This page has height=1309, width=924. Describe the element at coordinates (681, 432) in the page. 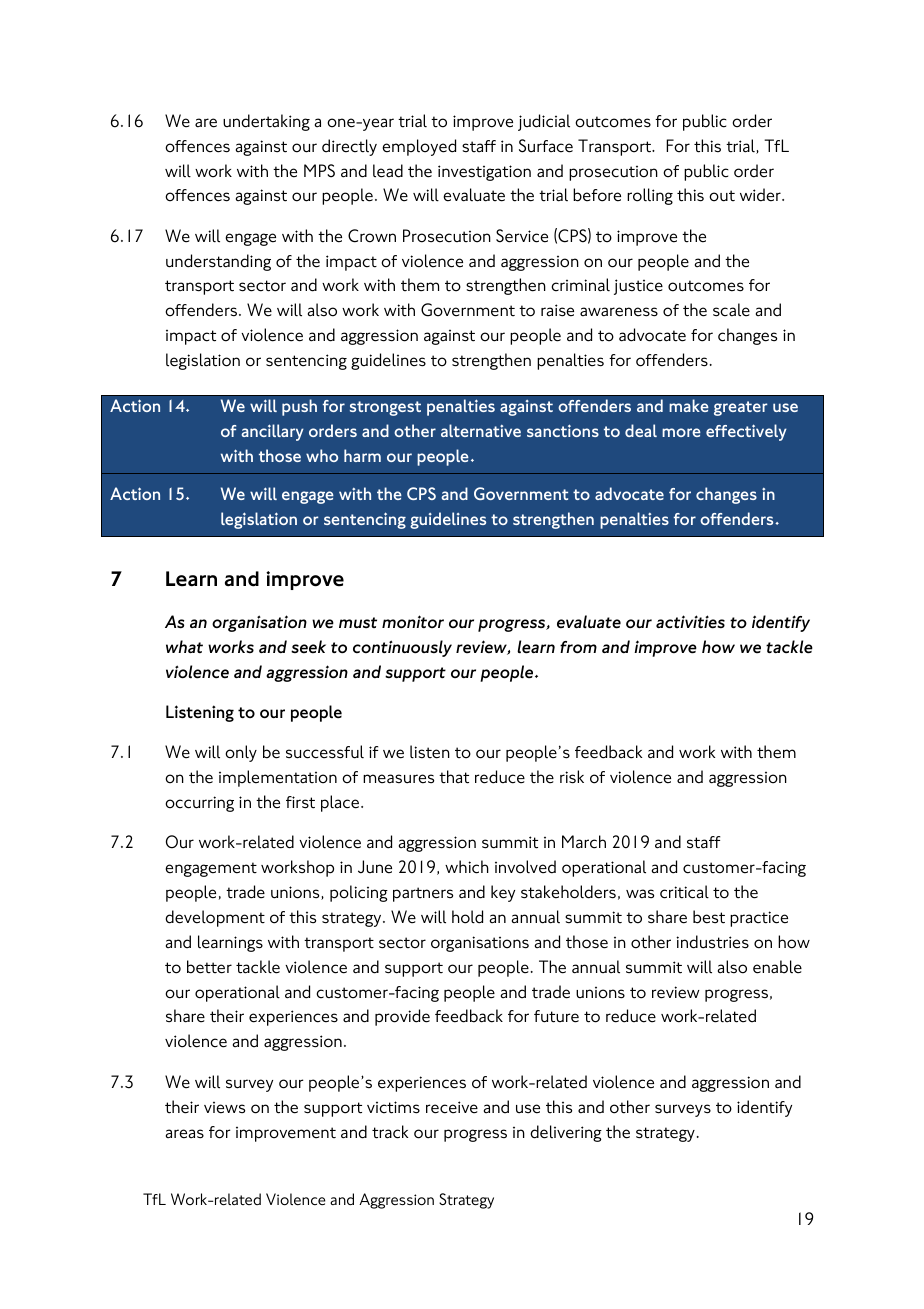

I see `more` at that location.
